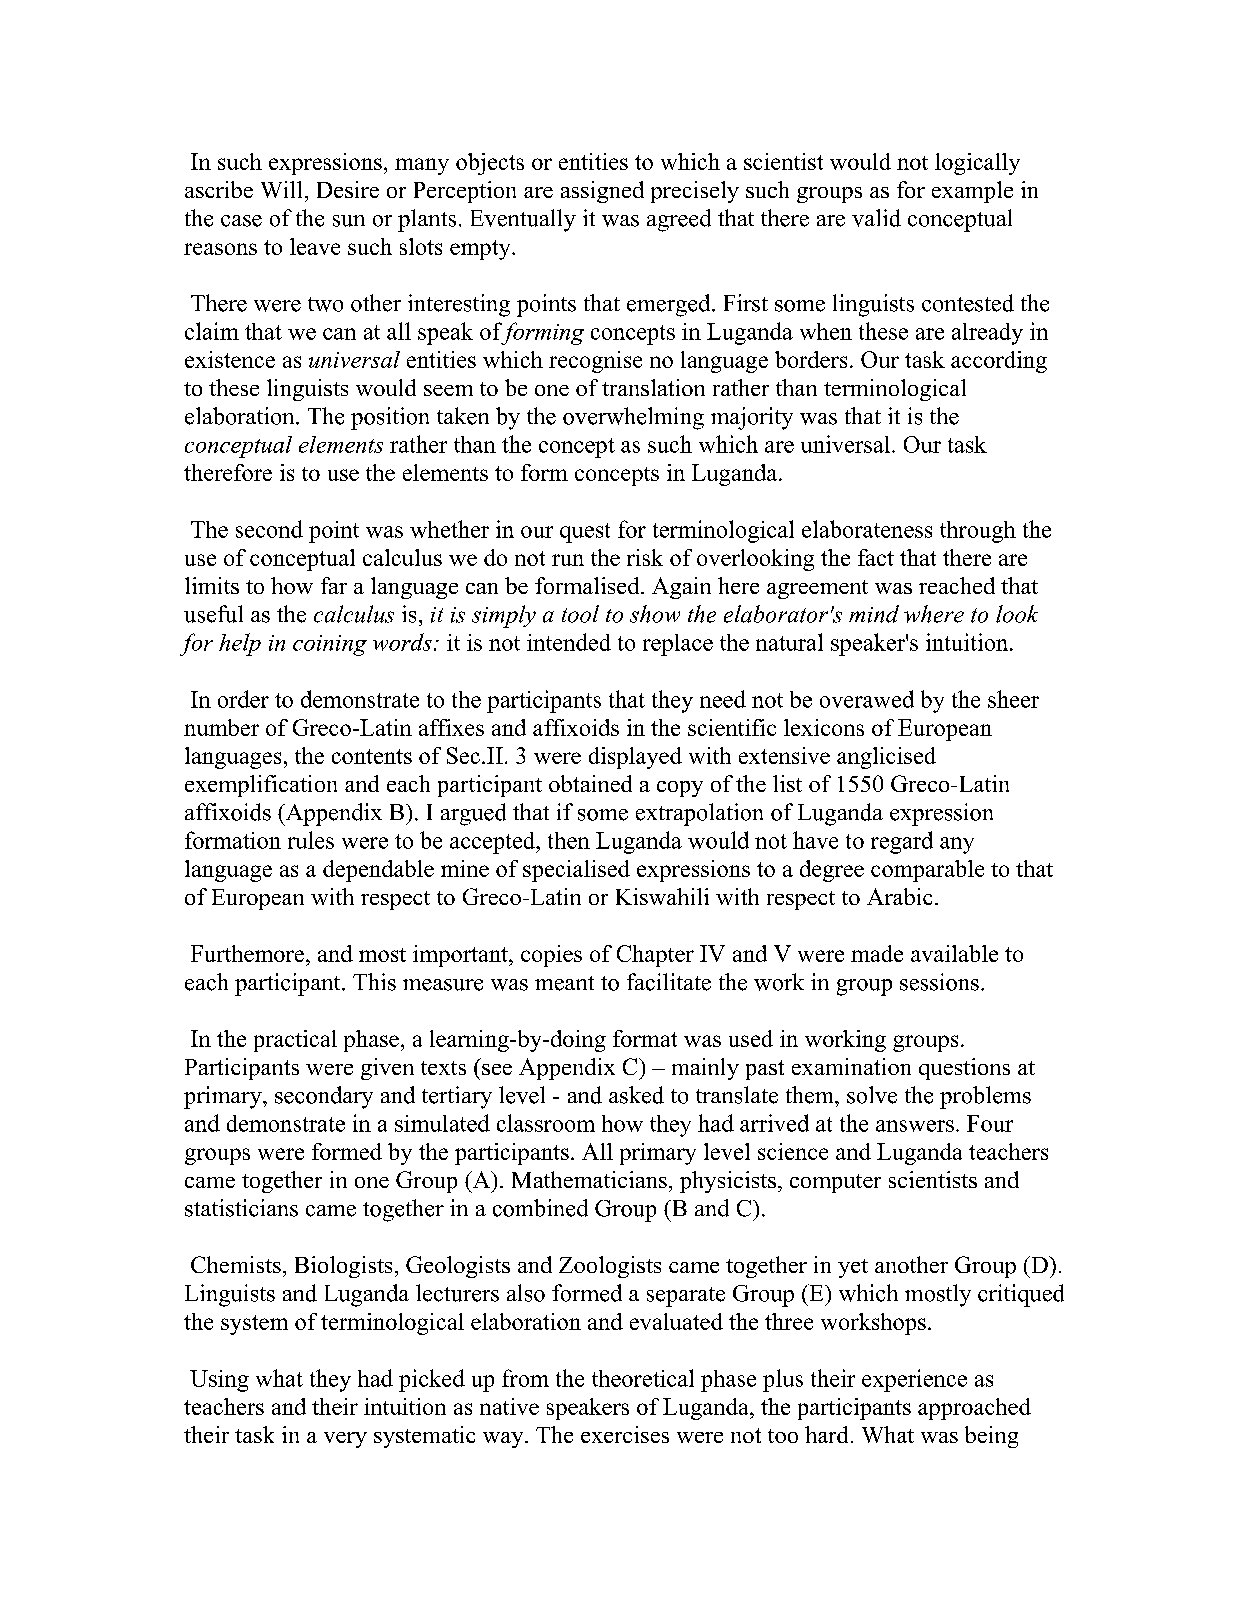 This document has height=1620, width=1252. I want to click on risk, so click(645, 557).
